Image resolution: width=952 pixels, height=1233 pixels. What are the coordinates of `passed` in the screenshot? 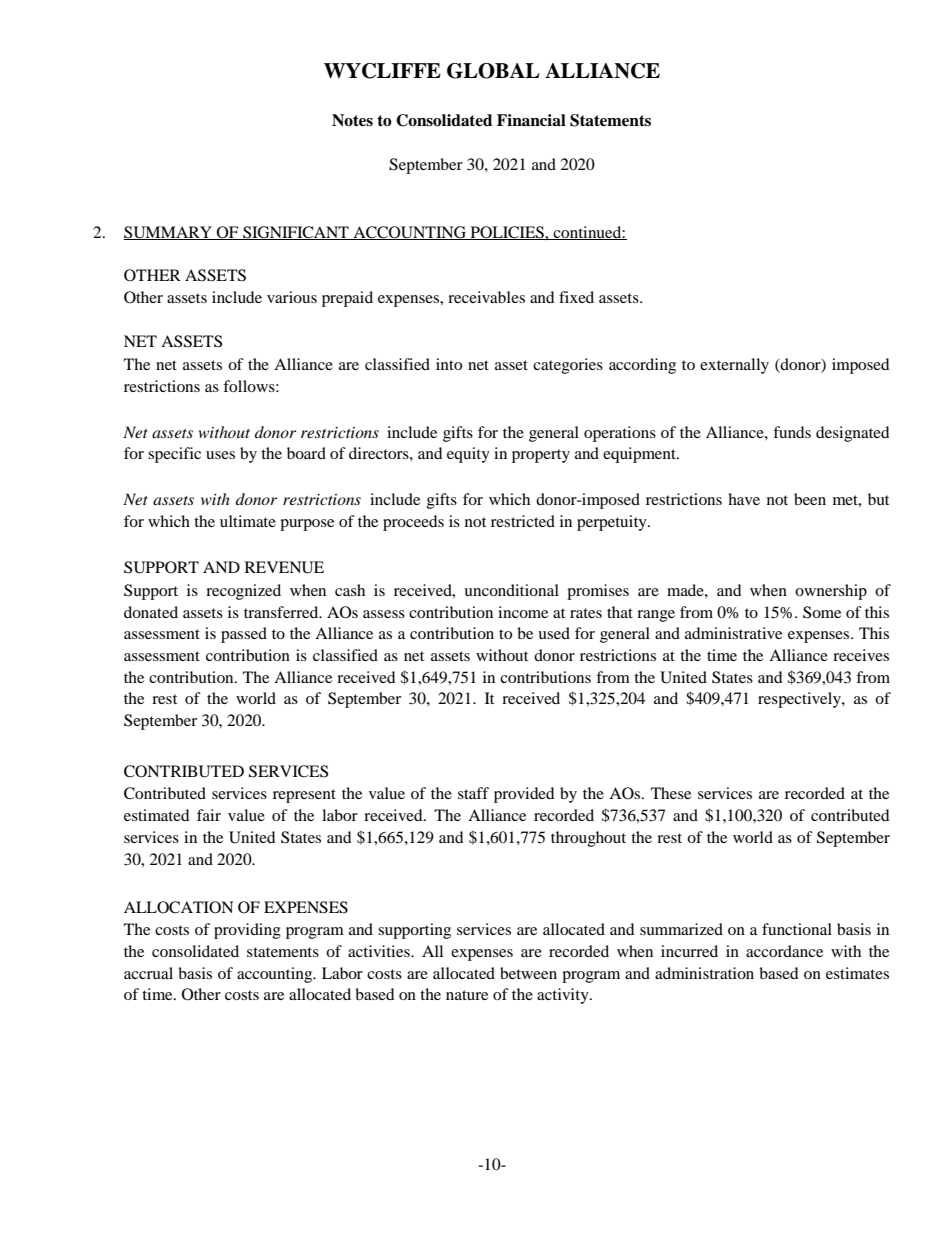 It's located at (244, 635).
